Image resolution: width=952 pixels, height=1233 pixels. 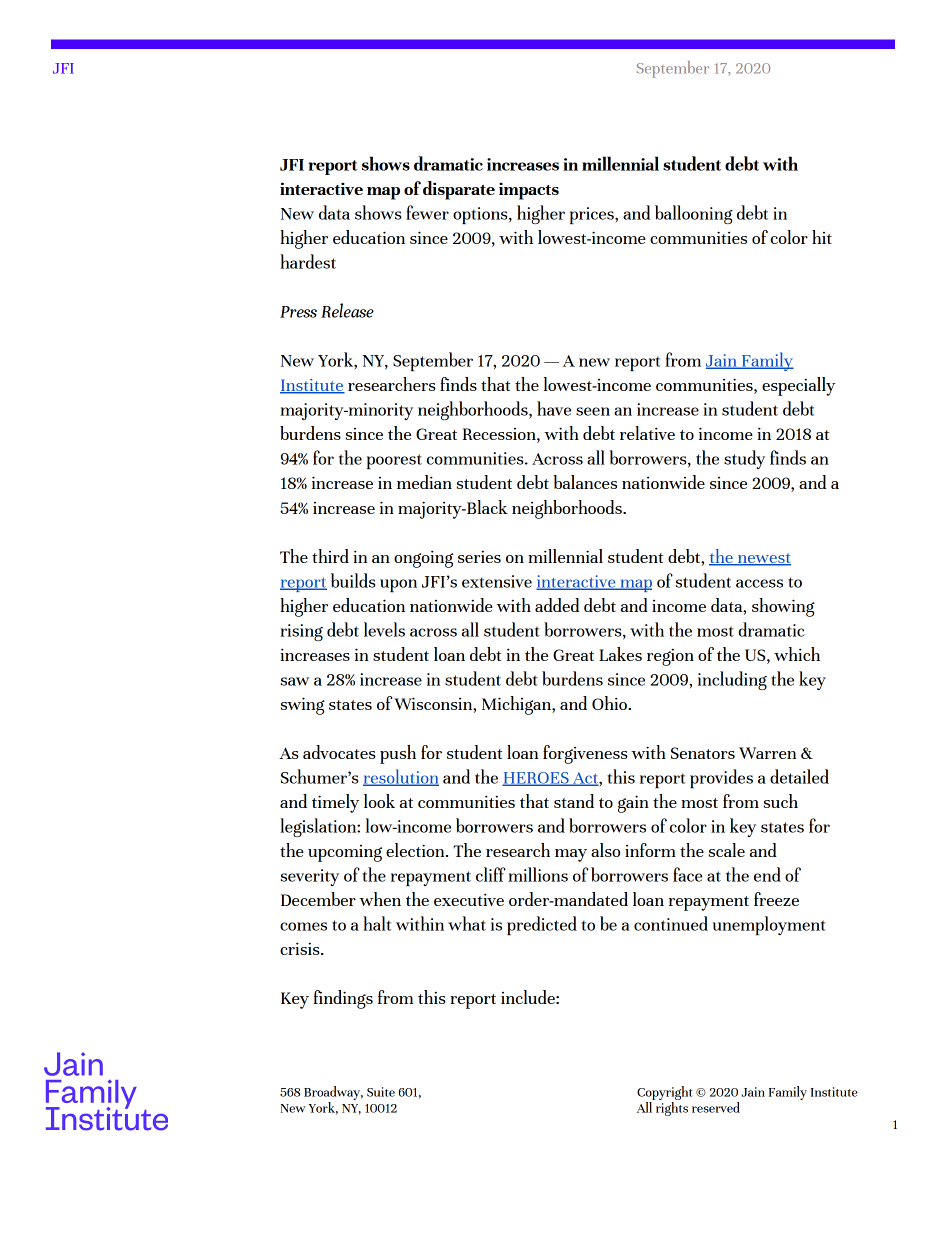 What do you see at coordinates (694, 214) in the screenshot?
I see `ballooning` at bounding box center [694, 214].
